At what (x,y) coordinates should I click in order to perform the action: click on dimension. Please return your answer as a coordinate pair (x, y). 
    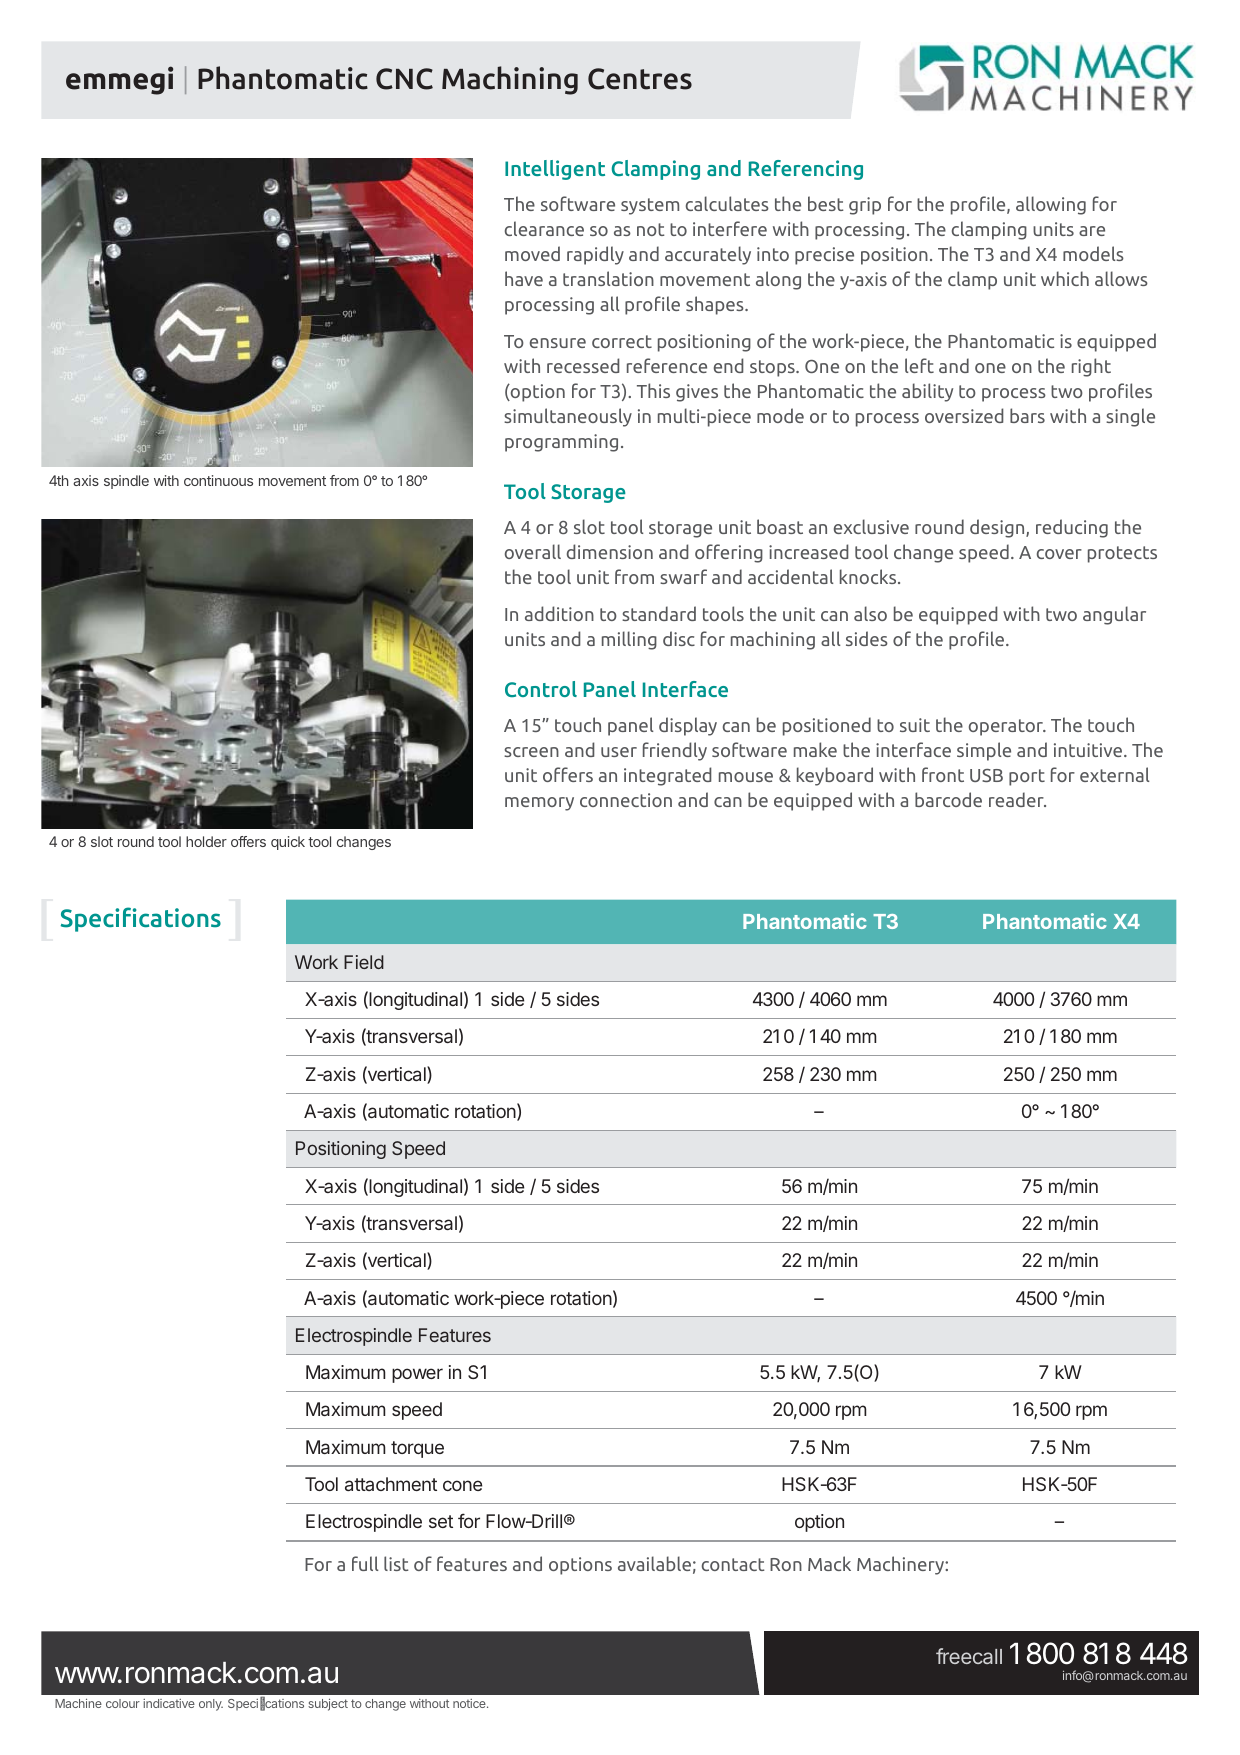
    Looking at the image, I should click on (610, 551).
